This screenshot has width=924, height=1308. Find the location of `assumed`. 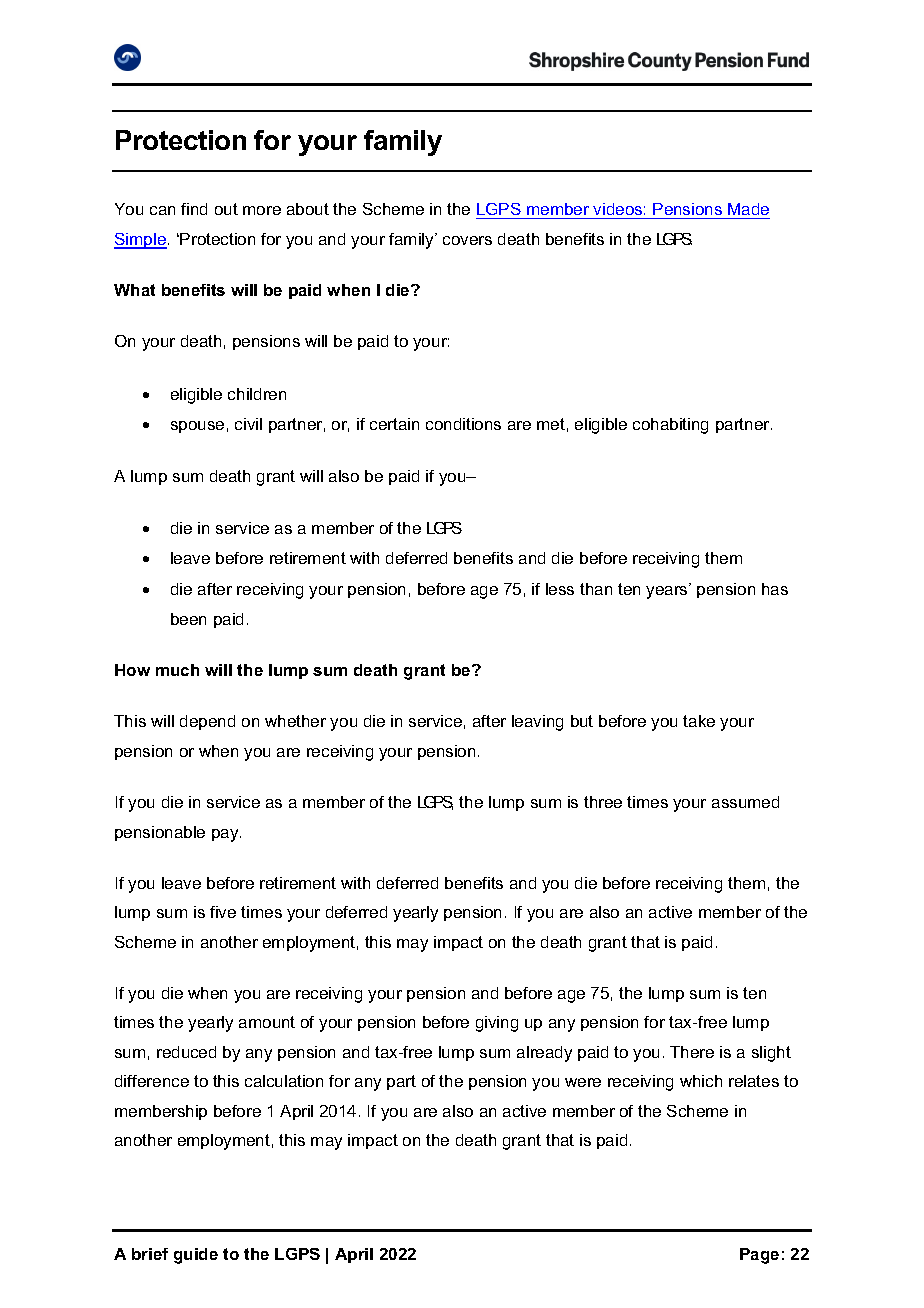

assumed is located at coordinates (745, 802).
